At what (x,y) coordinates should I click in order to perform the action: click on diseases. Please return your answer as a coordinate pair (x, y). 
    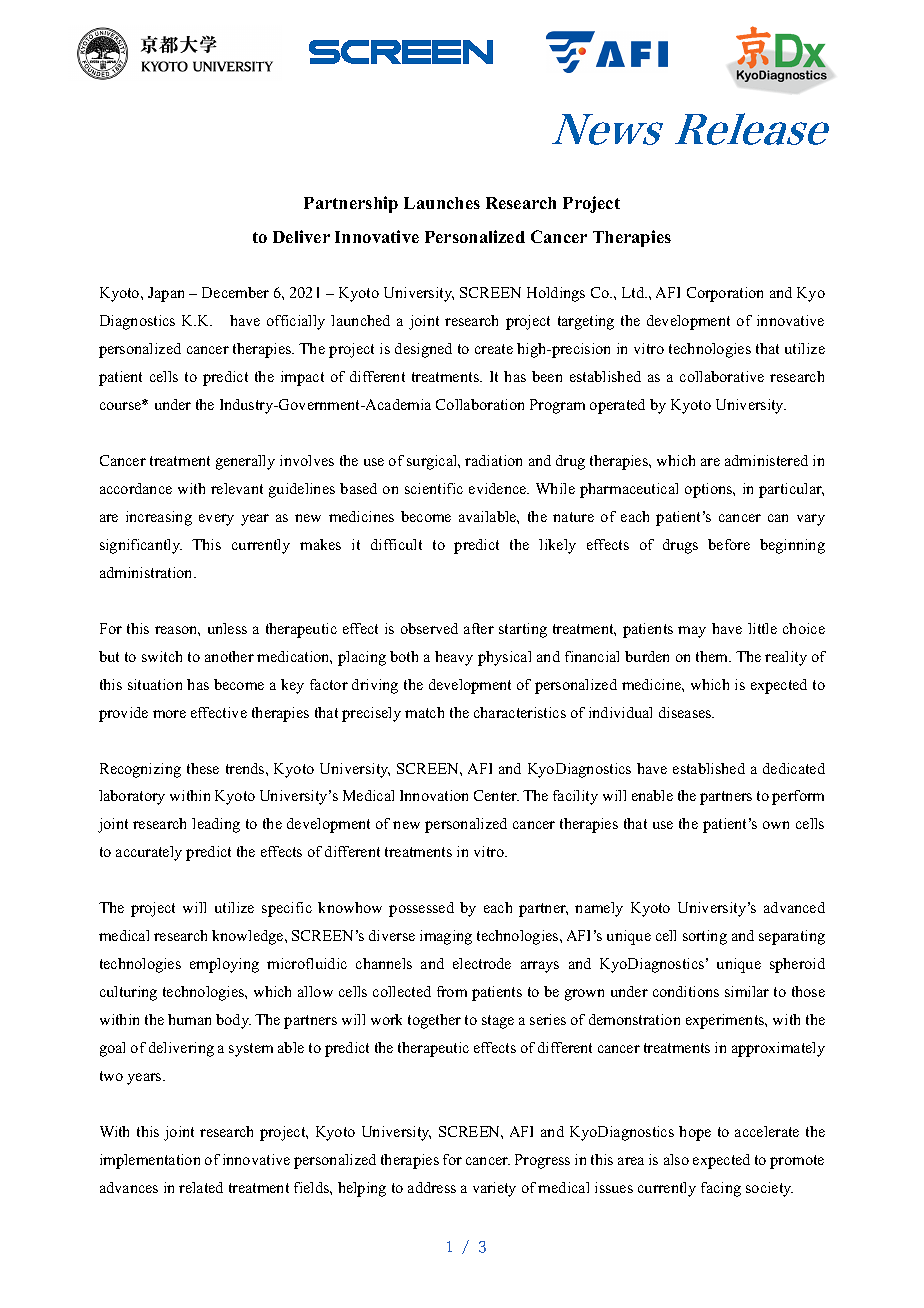
    Looking at the image, I should click on (686, 712).
